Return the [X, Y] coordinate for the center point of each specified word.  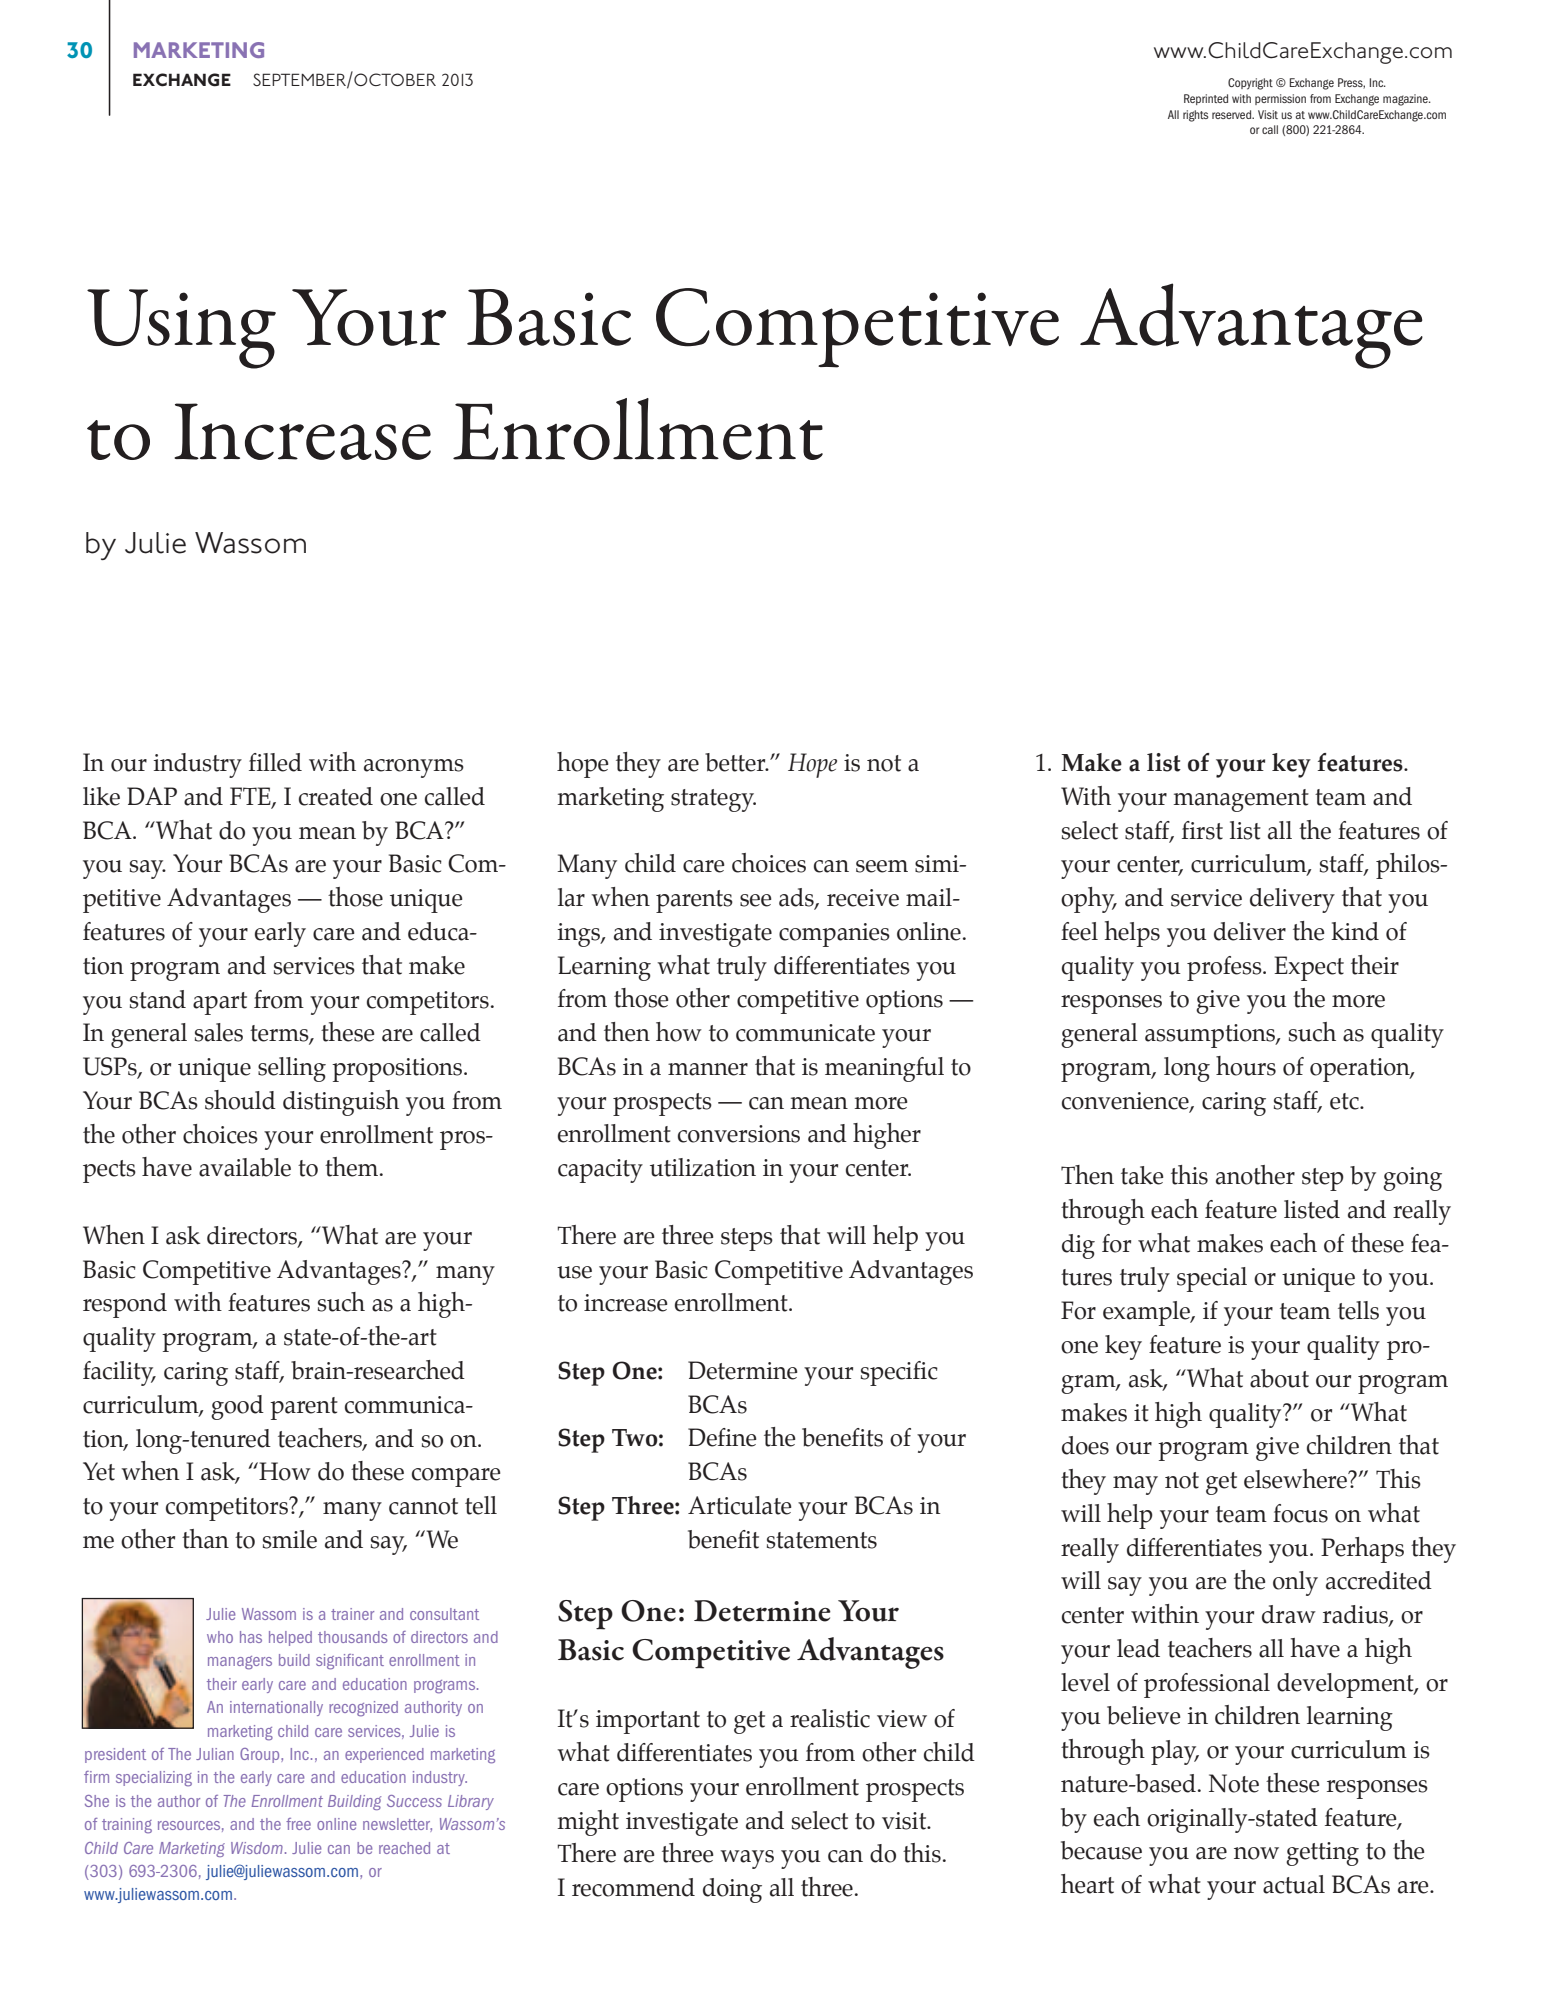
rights [1196, 116]
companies [834, 935]
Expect [1309, 968]
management [1241, 800]
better [736, 762]
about [1279, 1378]
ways [747, 1859]
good [237, 1407]
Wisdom [257, 1848]
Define [722, 1437]
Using [181, 329]
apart [220, 1003]
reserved [1233, 114]
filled [275, 762]
